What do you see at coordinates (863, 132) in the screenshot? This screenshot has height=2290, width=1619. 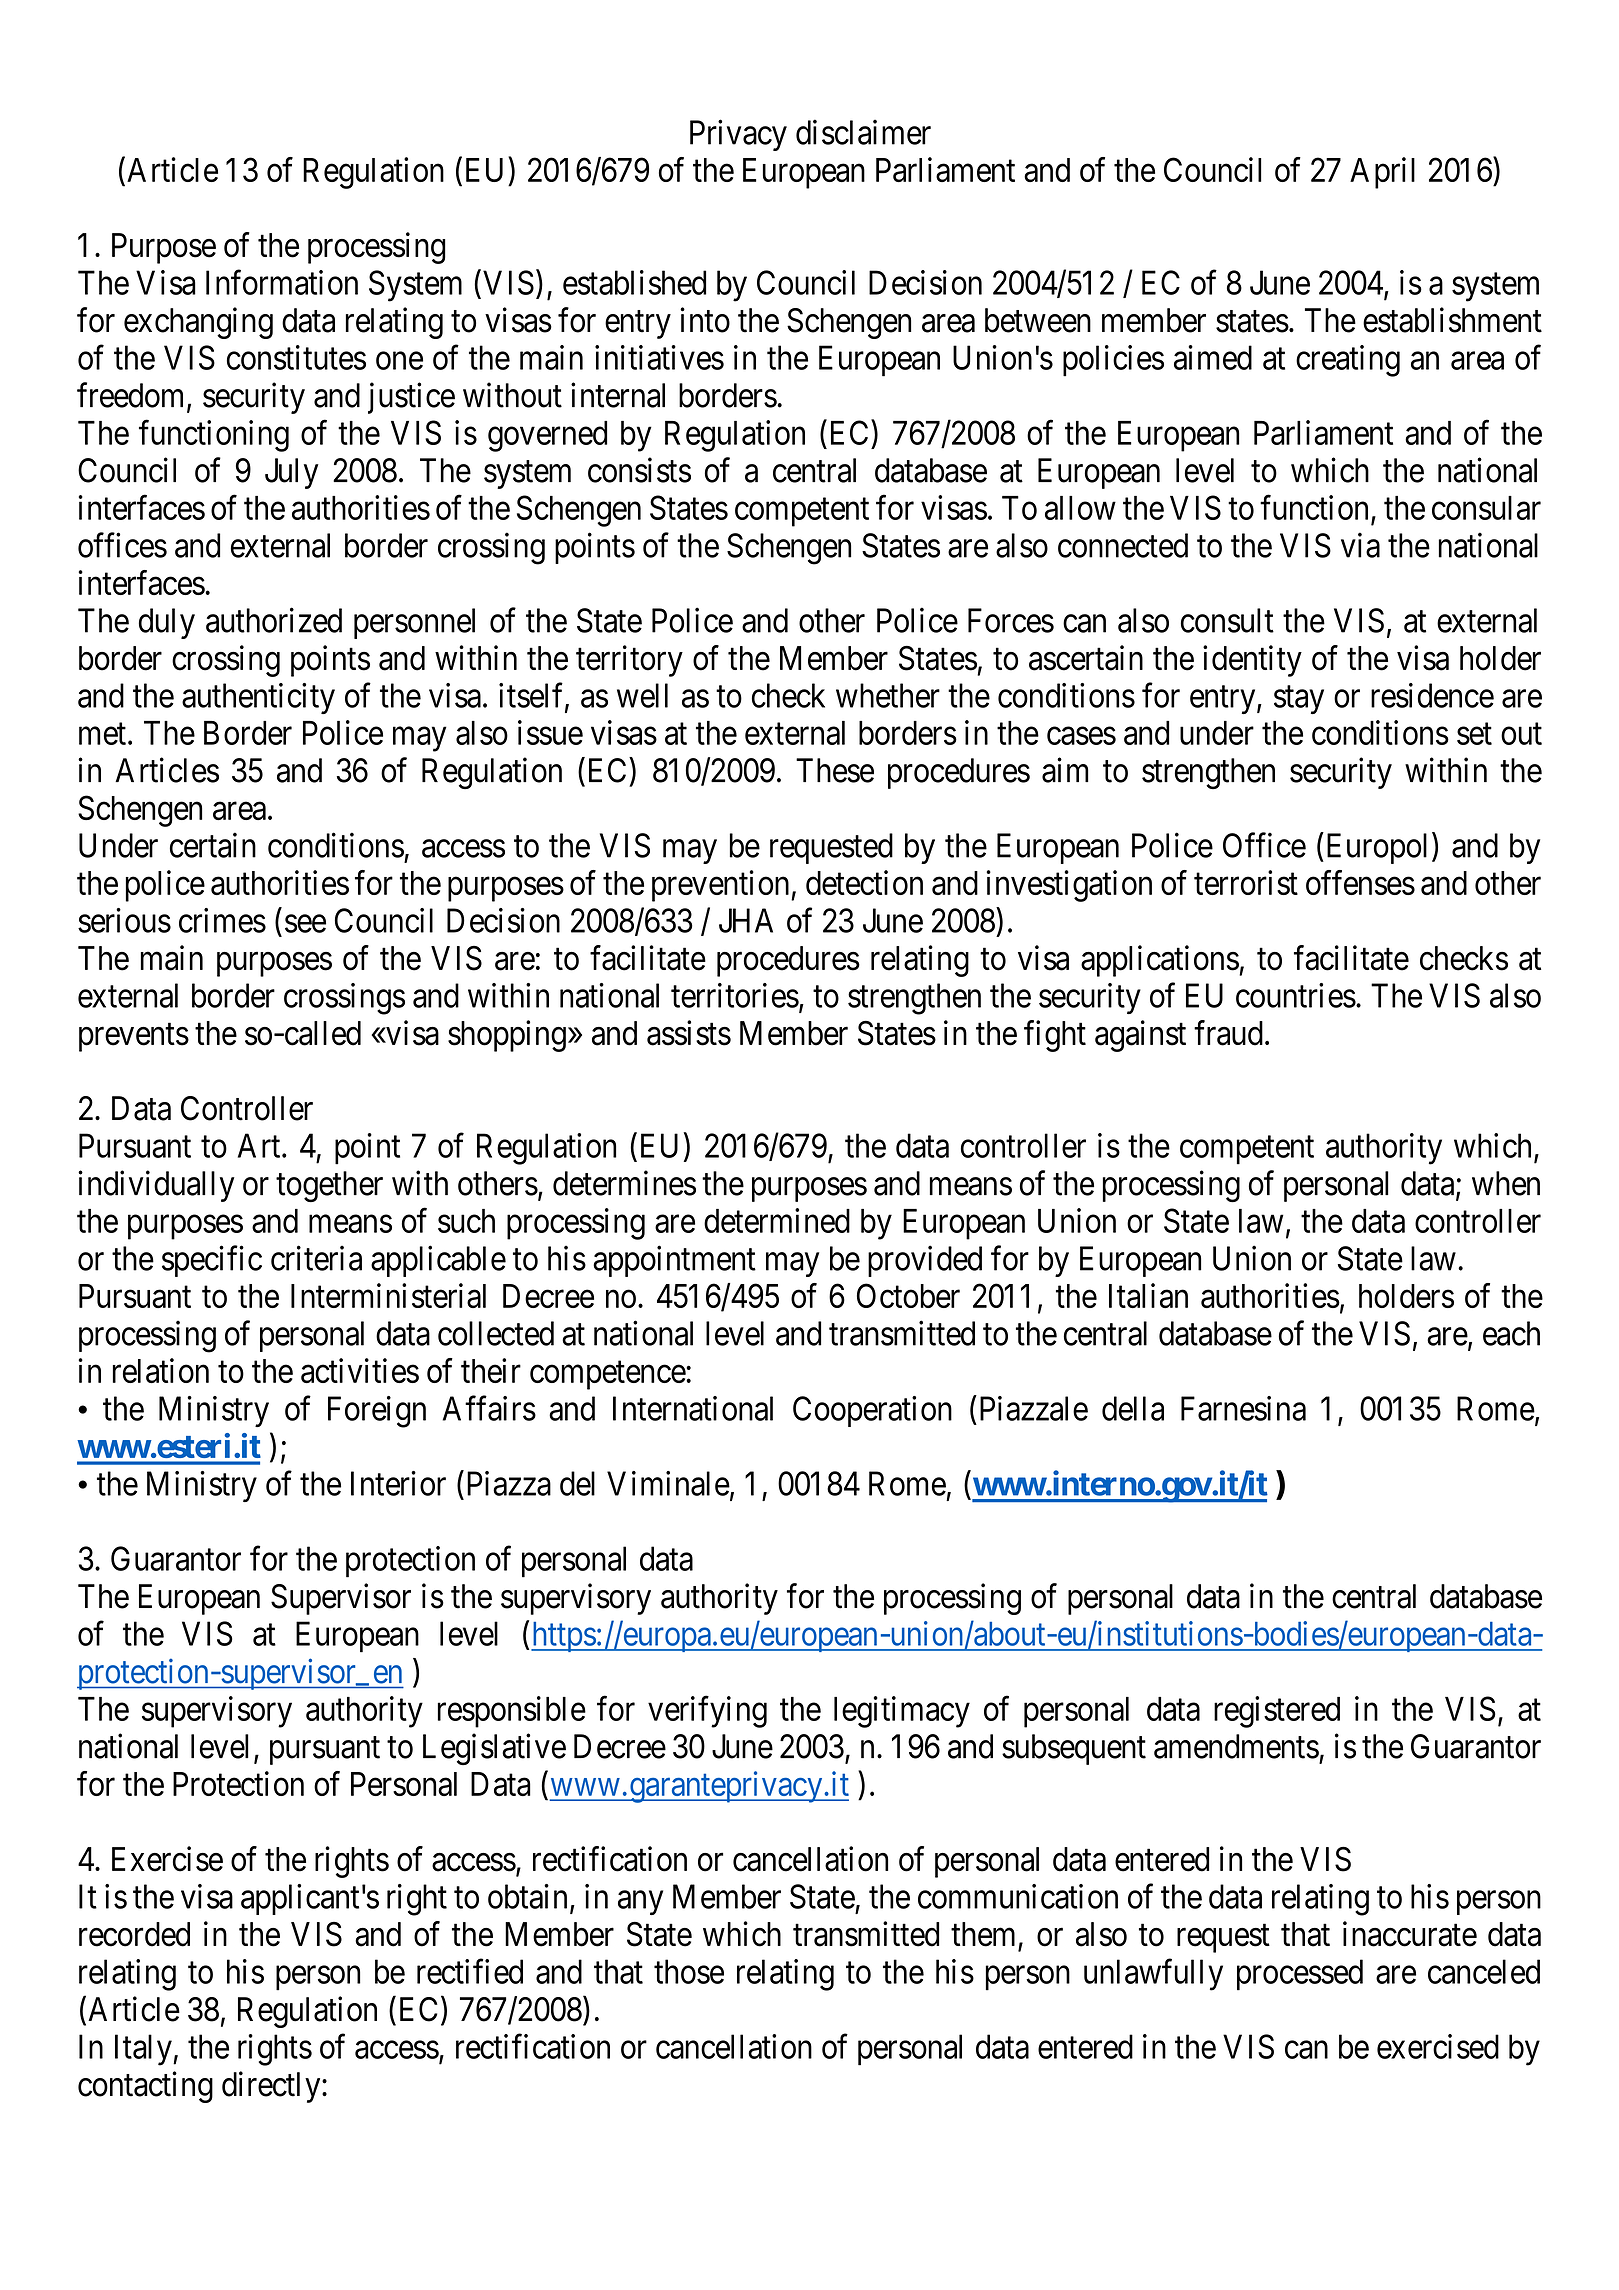 I see `disclaimer` at bounding box center [863, 132].
